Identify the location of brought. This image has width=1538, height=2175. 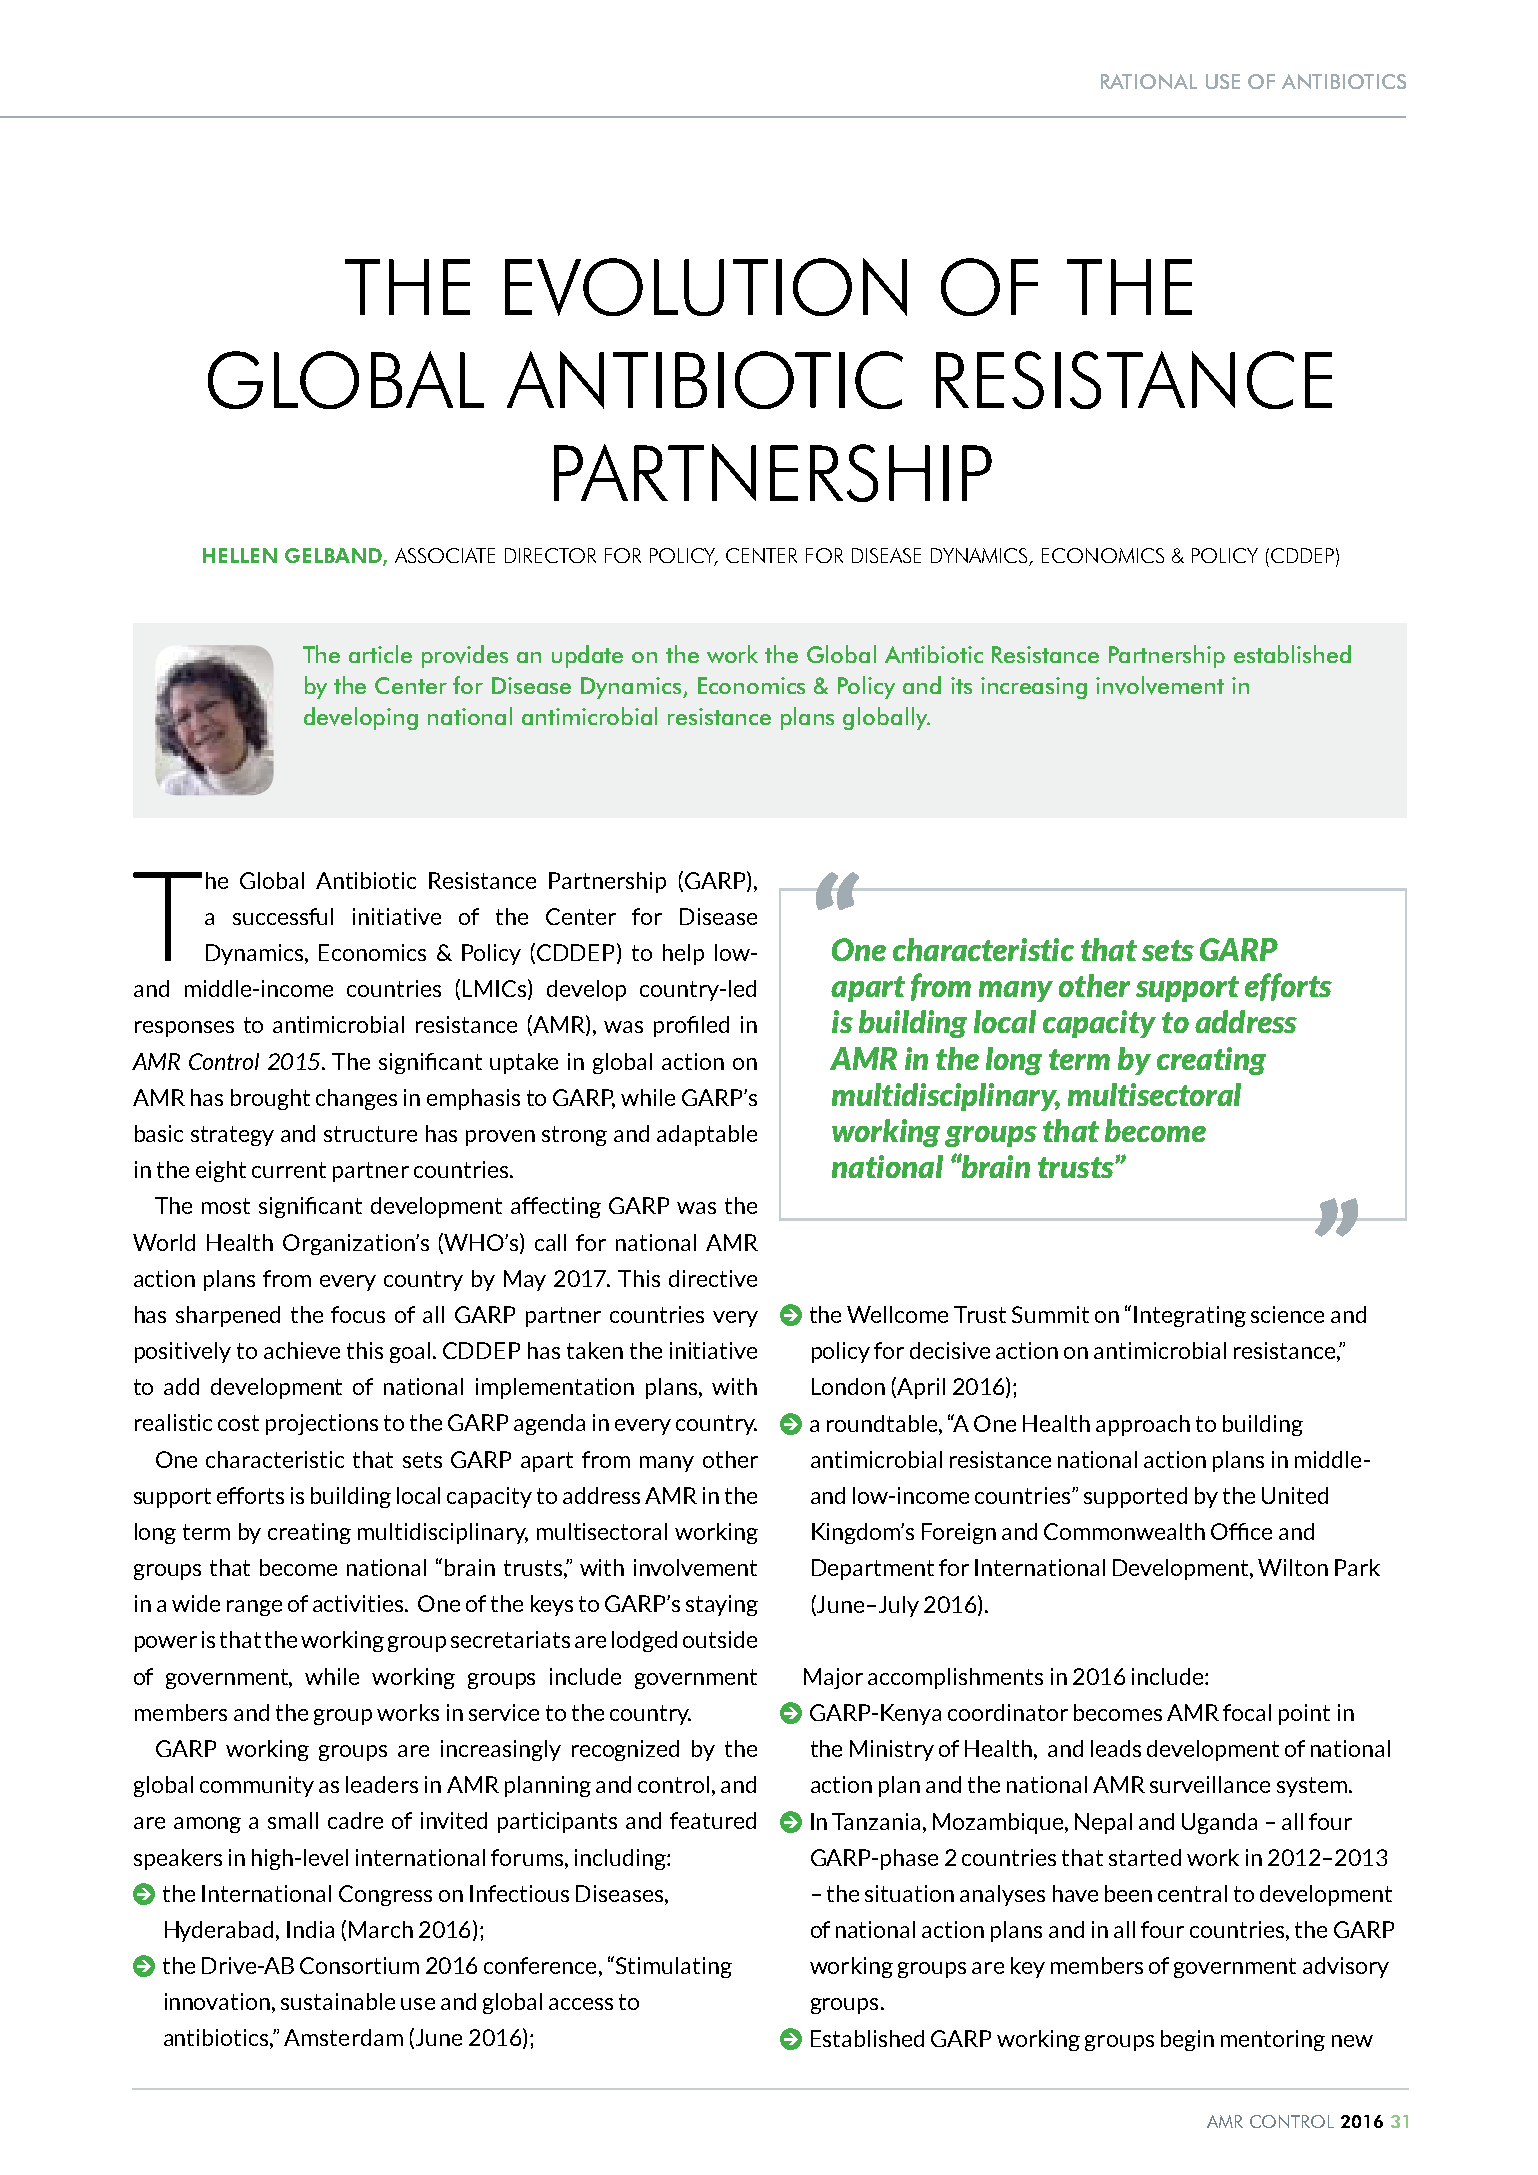
(270, 1099).
